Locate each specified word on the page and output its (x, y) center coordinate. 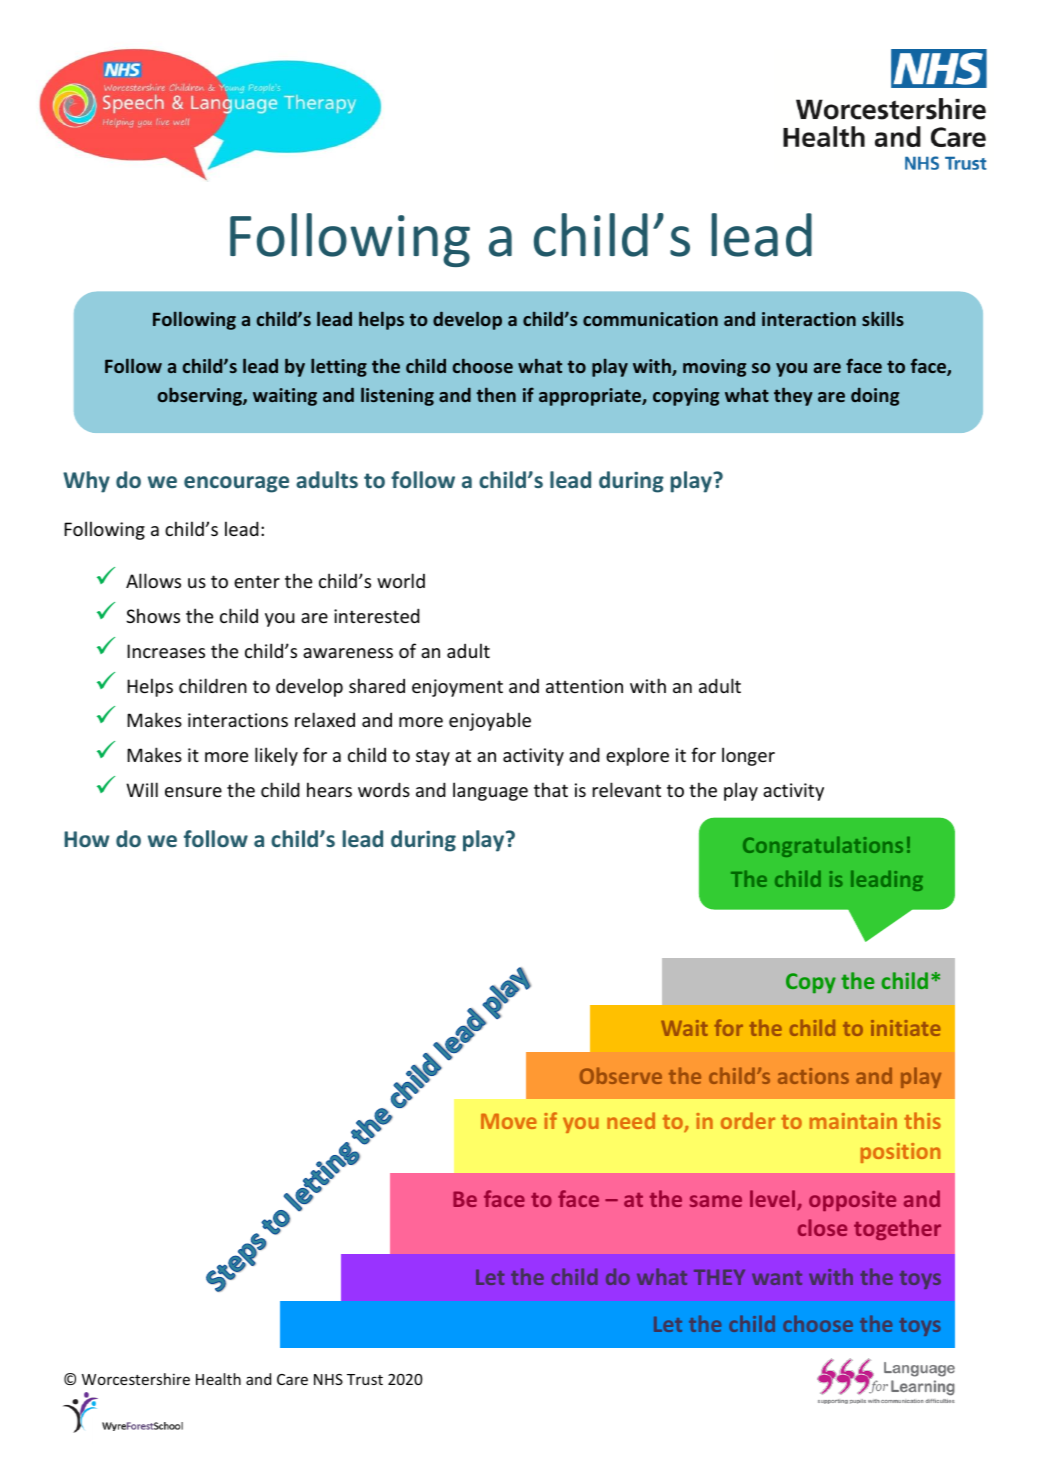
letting (339, 367)
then (496, 394)
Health (218, 1379)
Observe (621, 1075)
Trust (365, 1379)
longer (748, 756)
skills (883, 318)
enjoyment (457, 688)
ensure (193, 792)
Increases (166, 651)
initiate (905, 1028)
